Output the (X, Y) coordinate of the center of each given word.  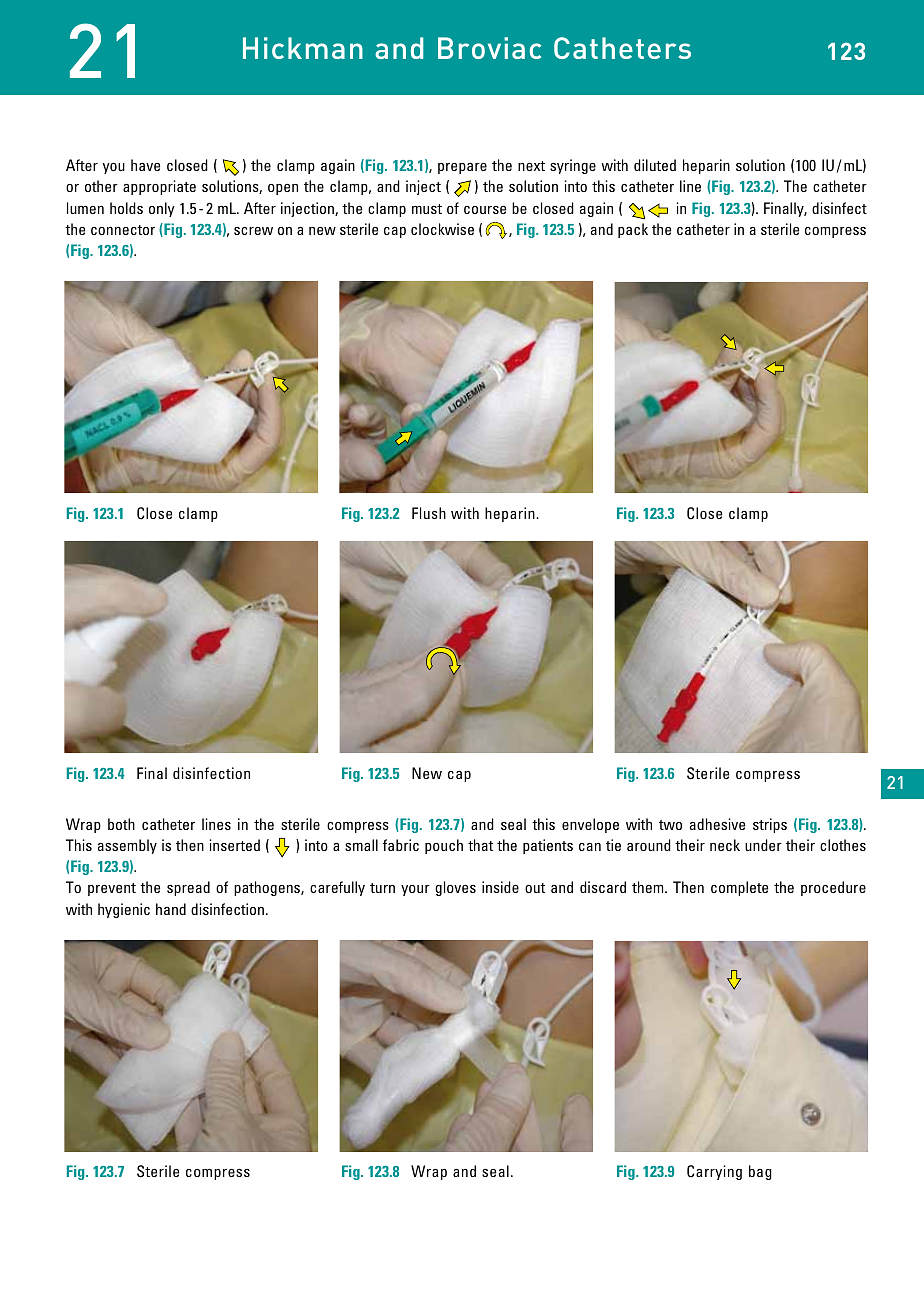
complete (739, 888)
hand (171, 909)
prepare (462, 168)
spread (188, 888)
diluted (655, 165)
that (480, 845)
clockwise (442, 229)
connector (123, 230)
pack (633, 230)
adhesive (717, 824)
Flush (429, 513)
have (145, 165)
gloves (455, 888)
